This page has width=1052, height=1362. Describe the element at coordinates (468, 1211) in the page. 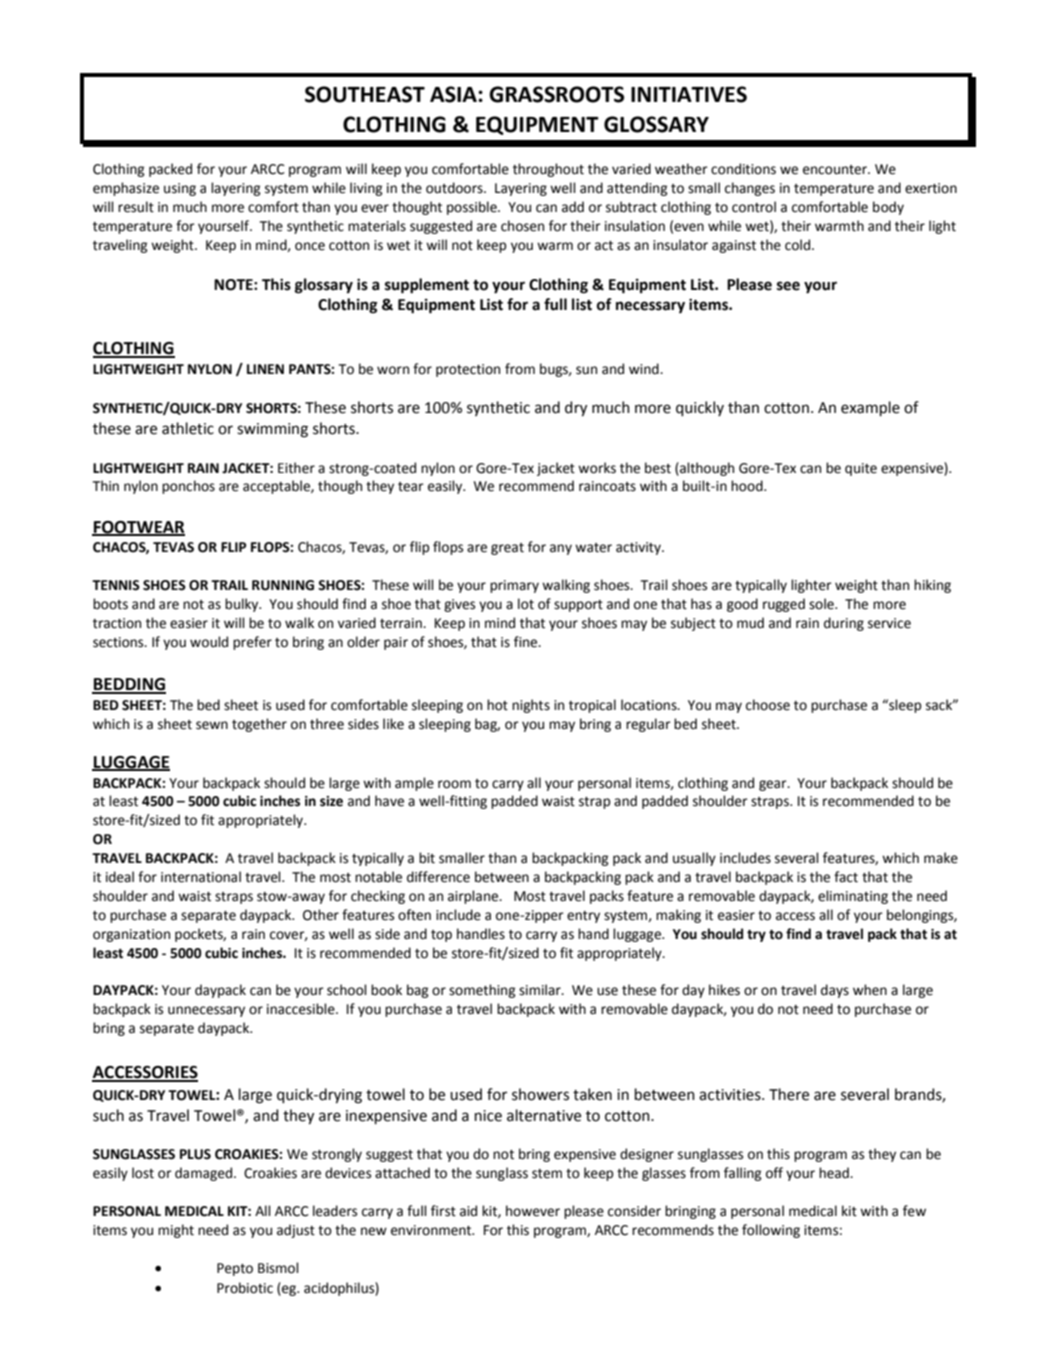

I see `aid` at that location.
